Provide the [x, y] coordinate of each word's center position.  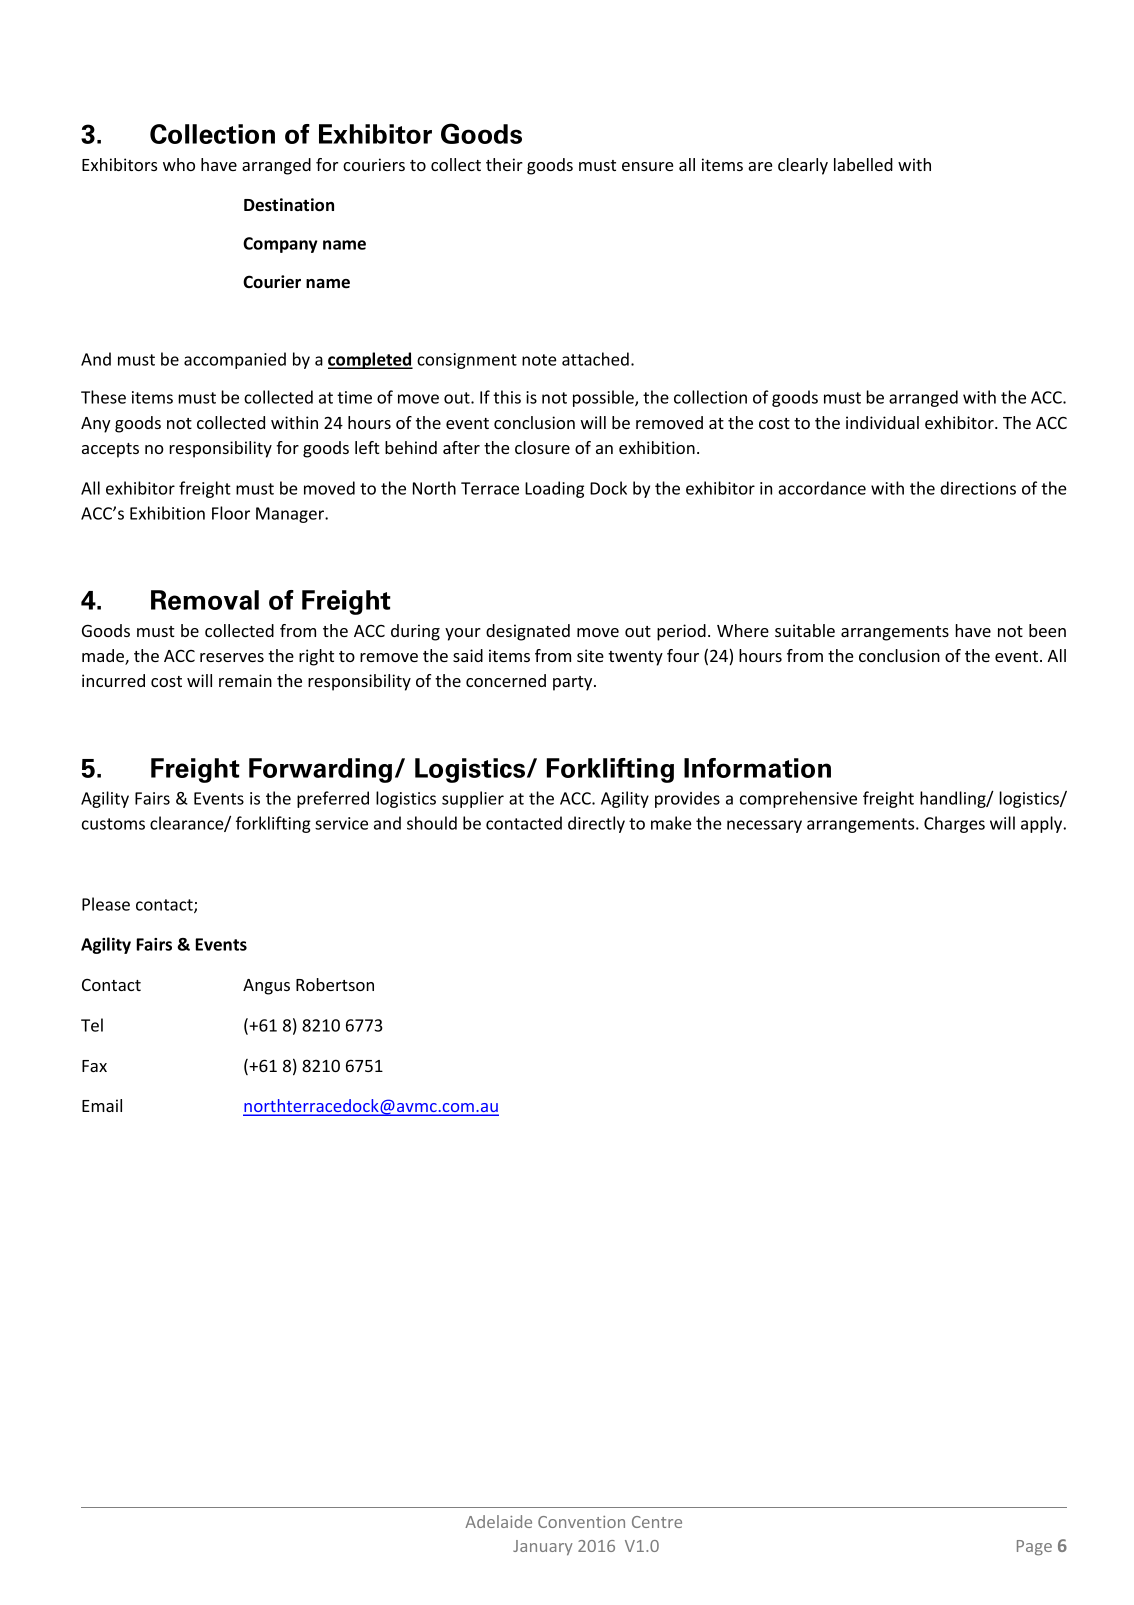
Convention [581, 1522]
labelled [863, 164]
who [179, 164]
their [504, 164]
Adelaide [498, 1521]
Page [1034, 1548]
